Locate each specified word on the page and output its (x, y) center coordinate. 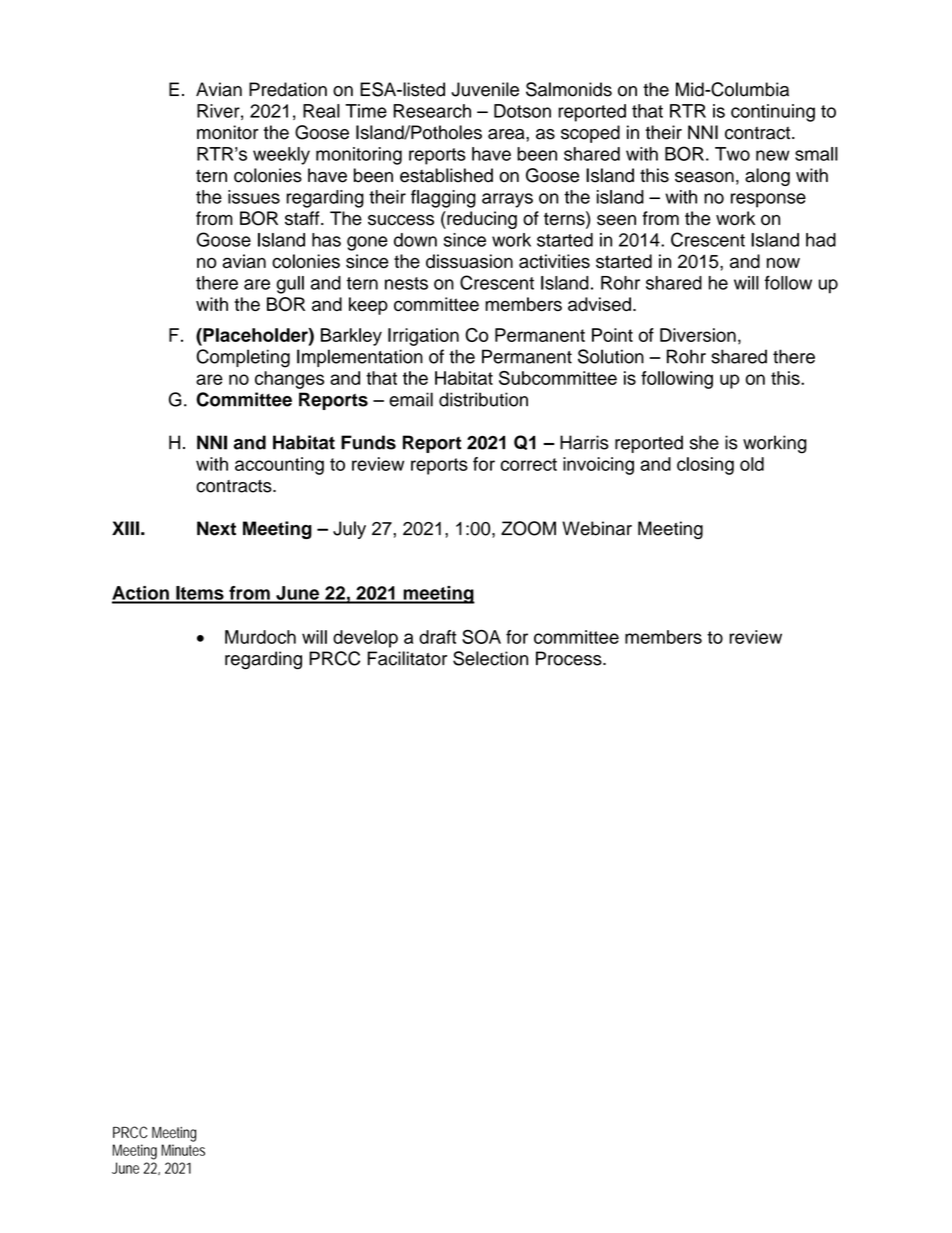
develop (365, 639)
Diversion (698, 335)
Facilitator (407, 658)
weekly (281, 156)
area (507, 134)
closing (705, 466)
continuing (773, 113)
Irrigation (423, 337)
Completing (243, 358)
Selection (490, 658)
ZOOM (528, 528)
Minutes (183, 1150)
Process (570, 658)
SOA (481, 636)
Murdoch (260, 637)
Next (216, 528)
